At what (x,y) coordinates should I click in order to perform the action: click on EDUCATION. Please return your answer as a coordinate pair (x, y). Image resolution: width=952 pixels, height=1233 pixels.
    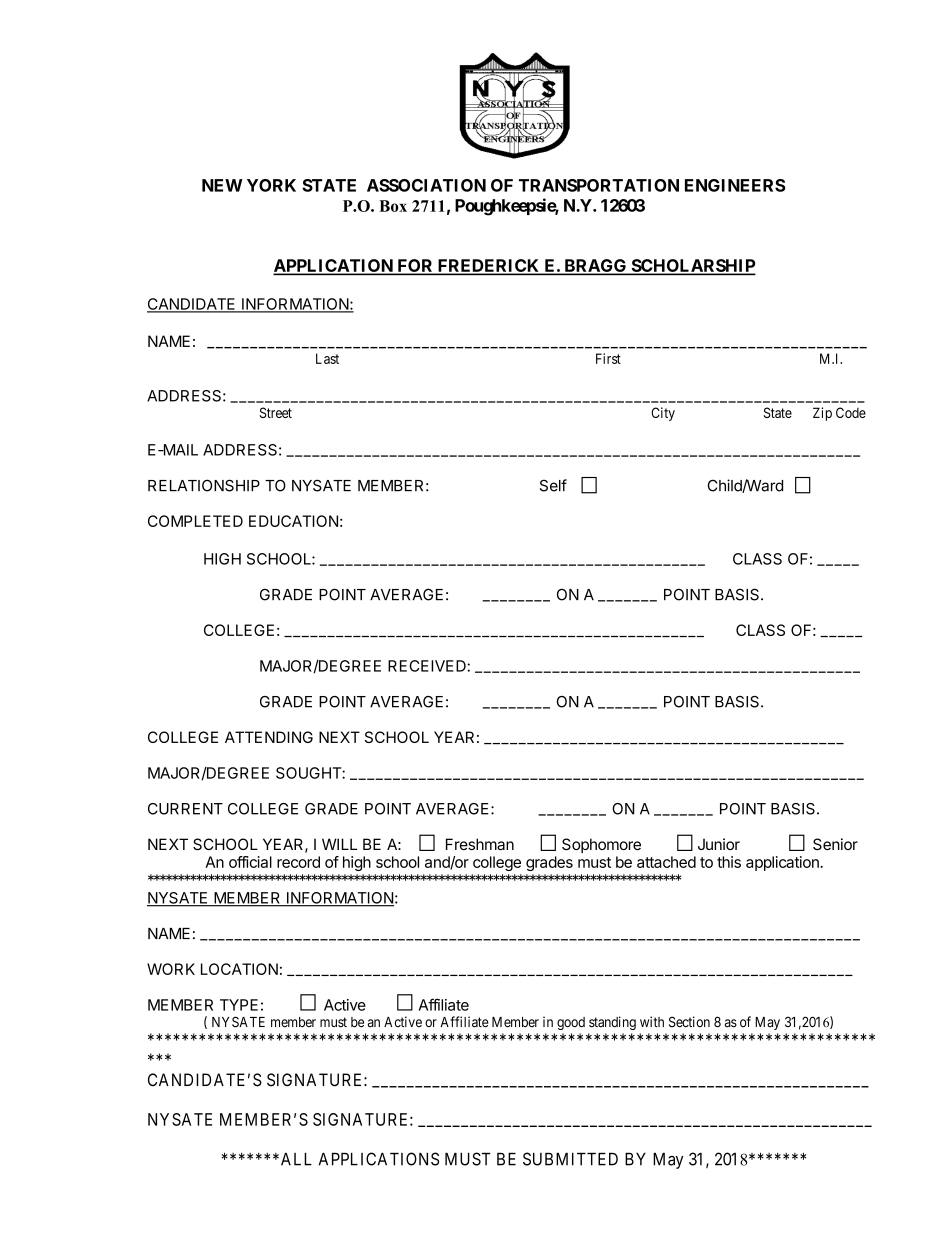
    Looking at the image, I should click on (293, 521).
